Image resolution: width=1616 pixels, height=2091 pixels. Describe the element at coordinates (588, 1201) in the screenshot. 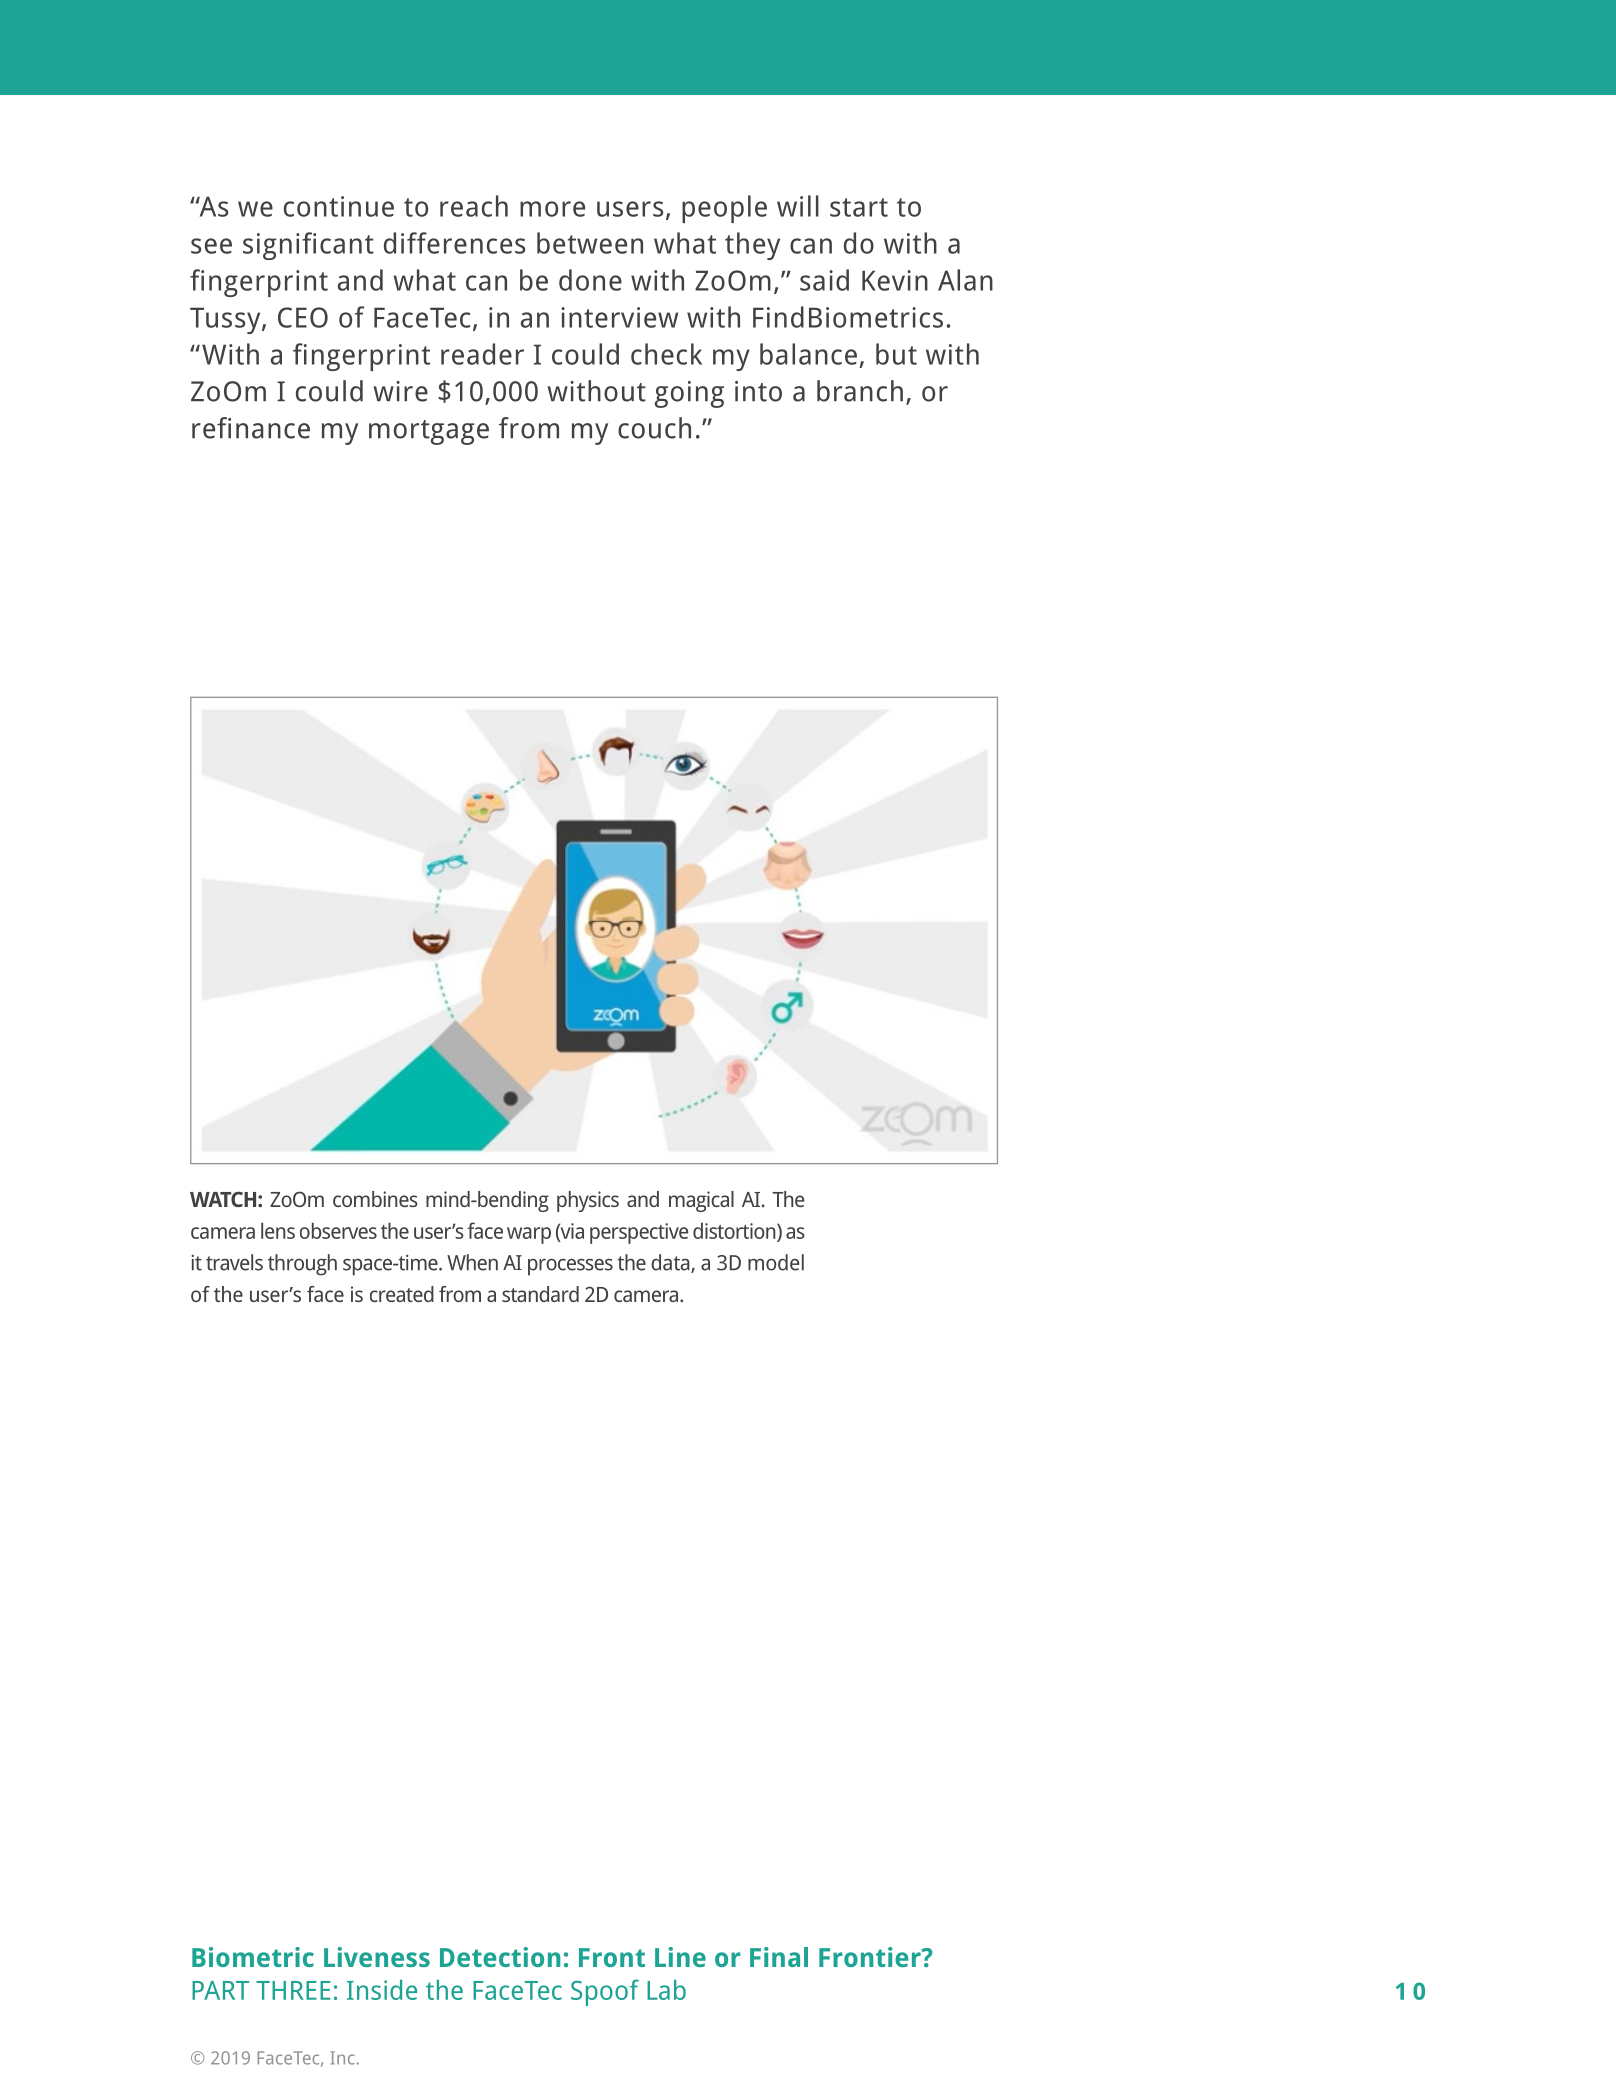

I see `physics` at that location.
